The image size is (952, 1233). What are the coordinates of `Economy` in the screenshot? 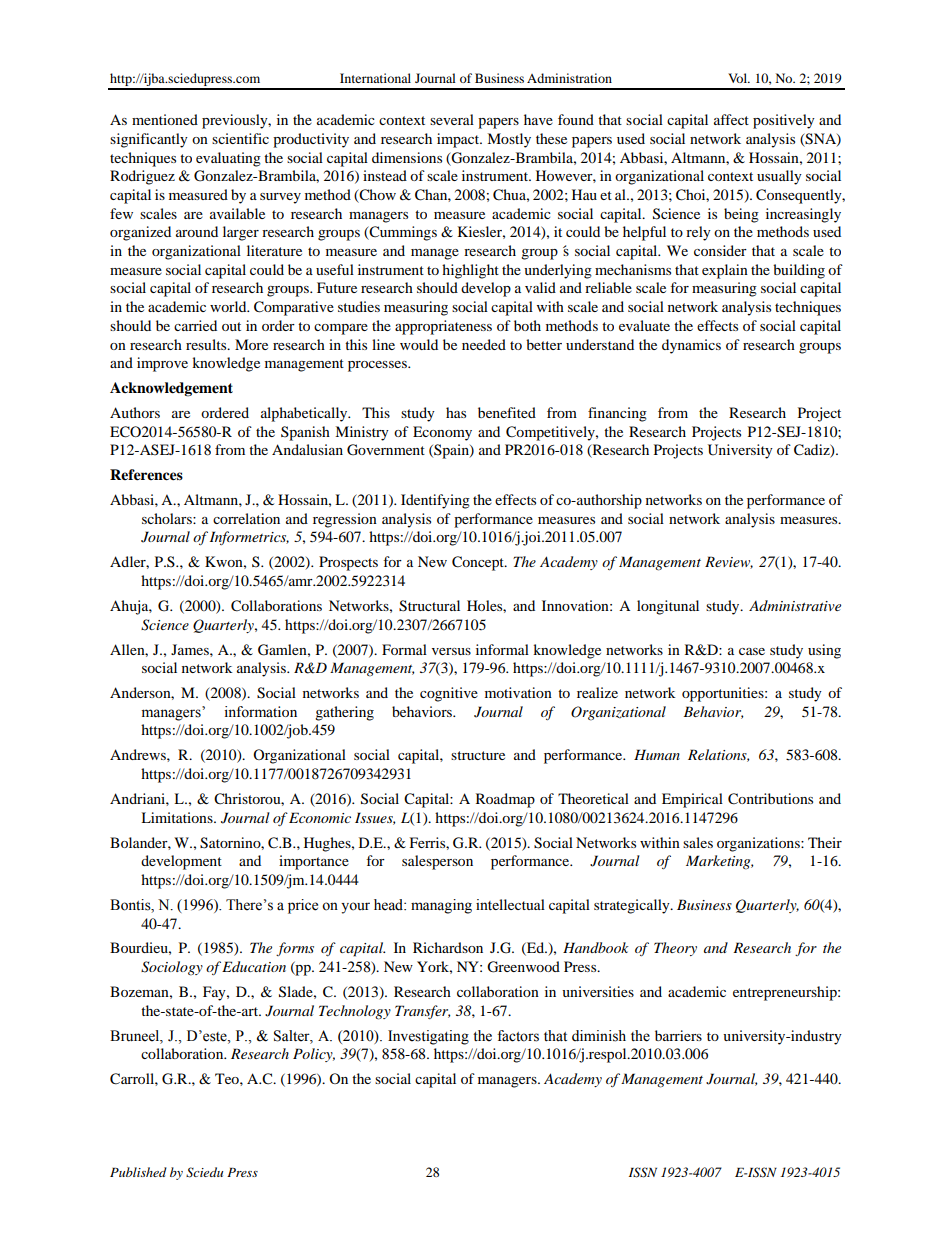 It's located at (442, 433).
